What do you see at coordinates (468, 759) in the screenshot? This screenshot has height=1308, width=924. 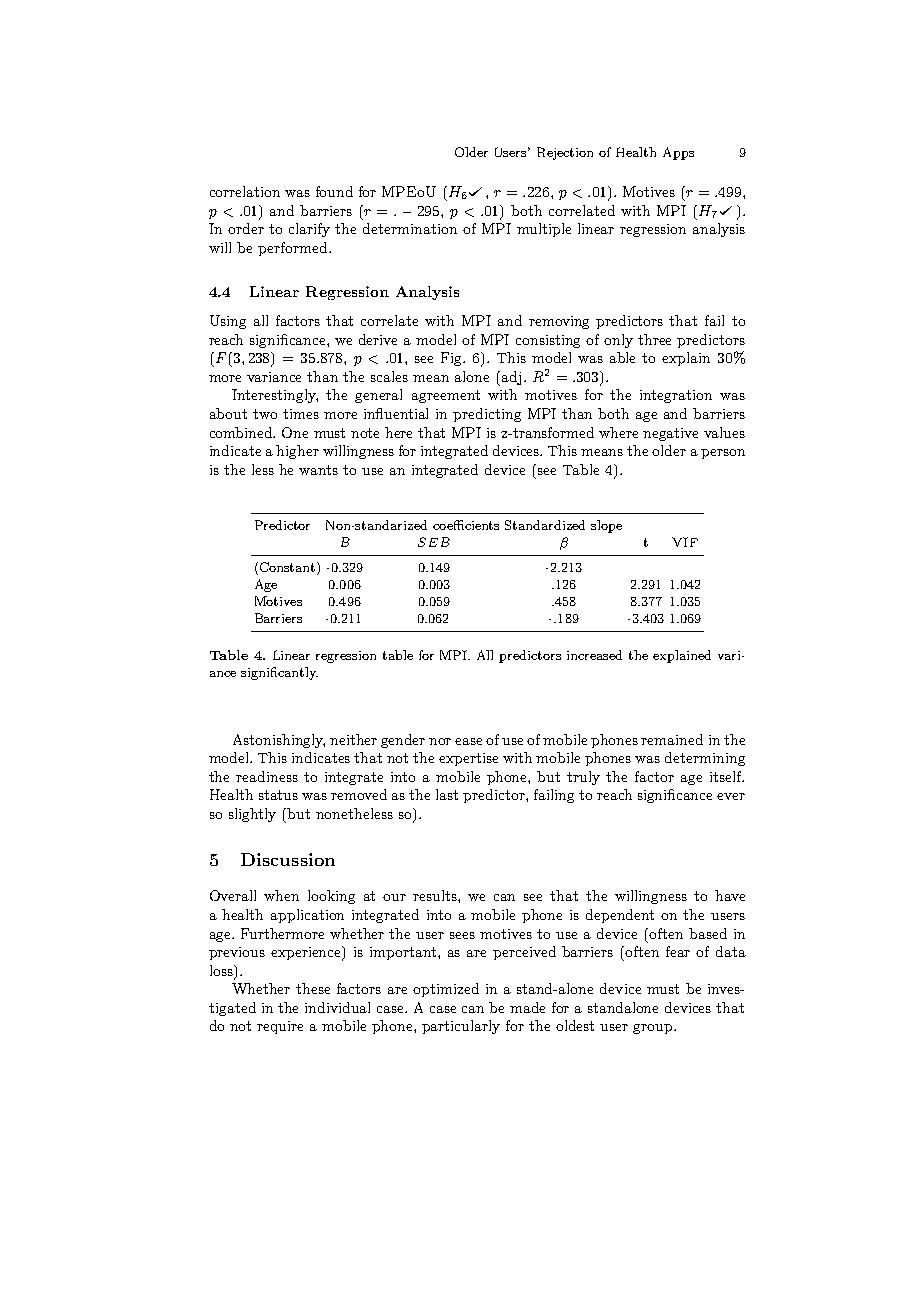 I see `expertise` at bounding box center [468, 759].
